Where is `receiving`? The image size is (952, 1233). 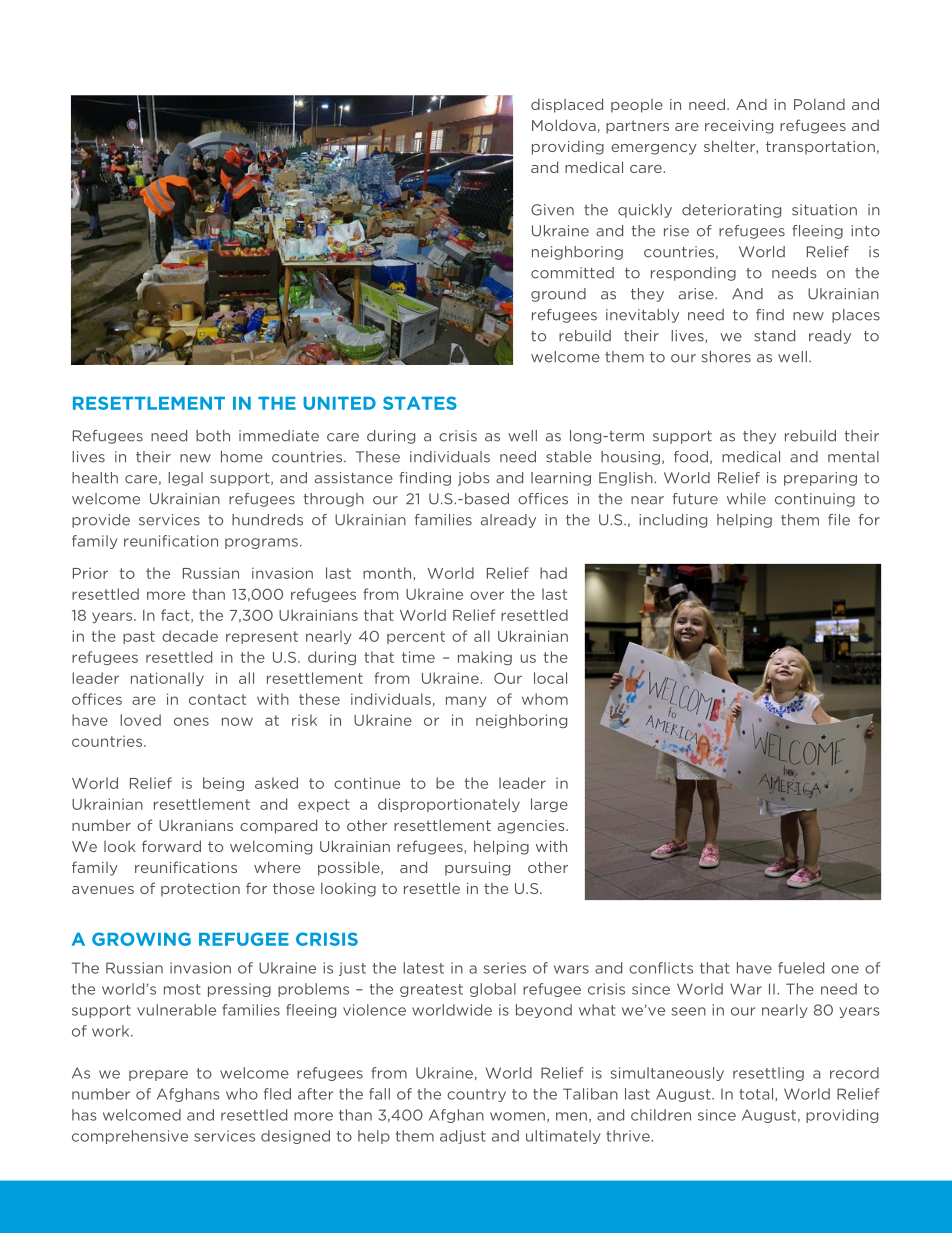
receiving is located at coordinates (739, 127).
